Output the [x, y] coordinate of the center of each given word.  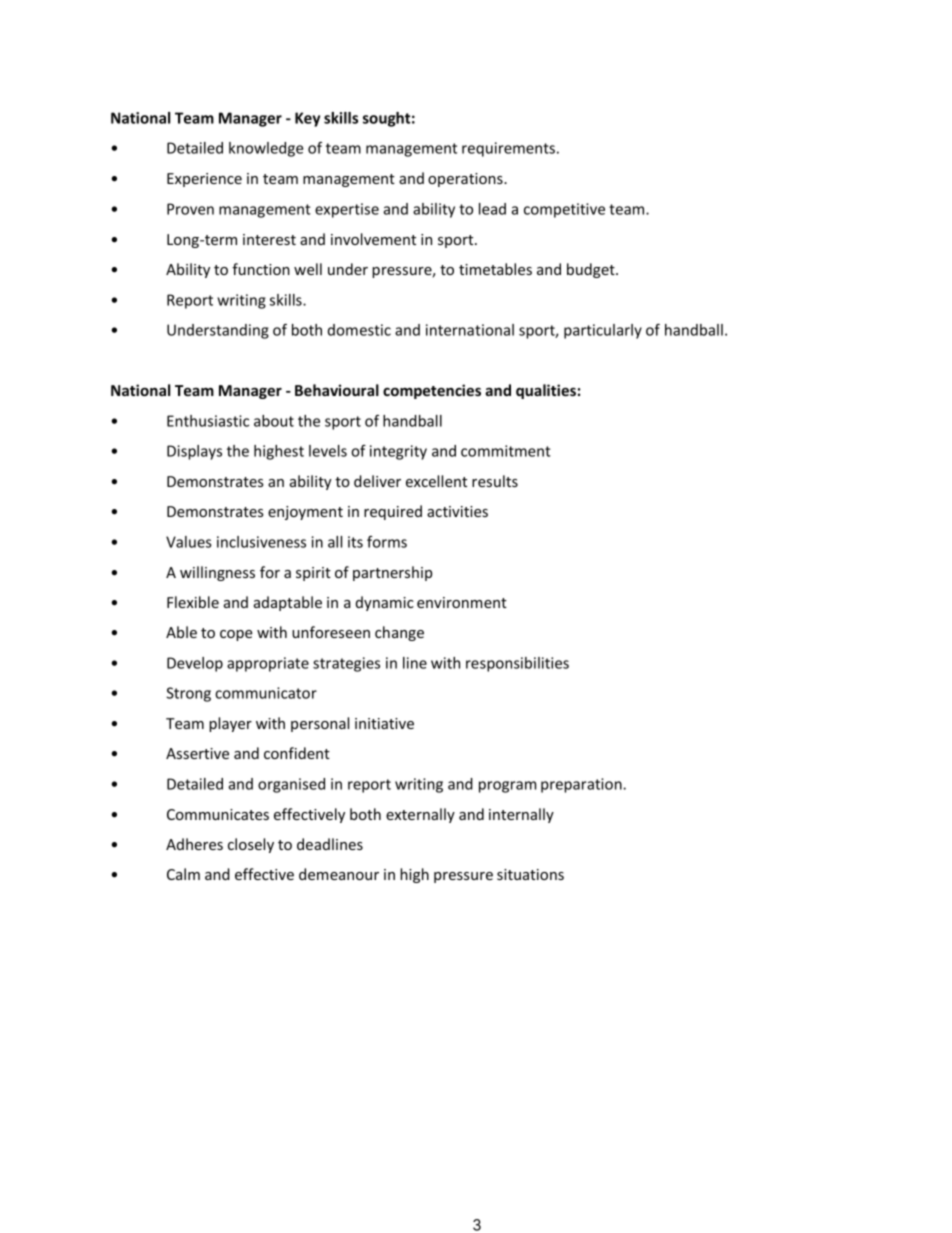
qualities [546, 391]
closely [251, 845]
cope [236, 635]
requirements [508, 149]
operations [466, 180]
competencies [432, 391]
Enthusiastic [208, 421]
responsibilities [517, 664]
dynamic [385, 603]
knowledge [266, 149]
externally [420, 815]
